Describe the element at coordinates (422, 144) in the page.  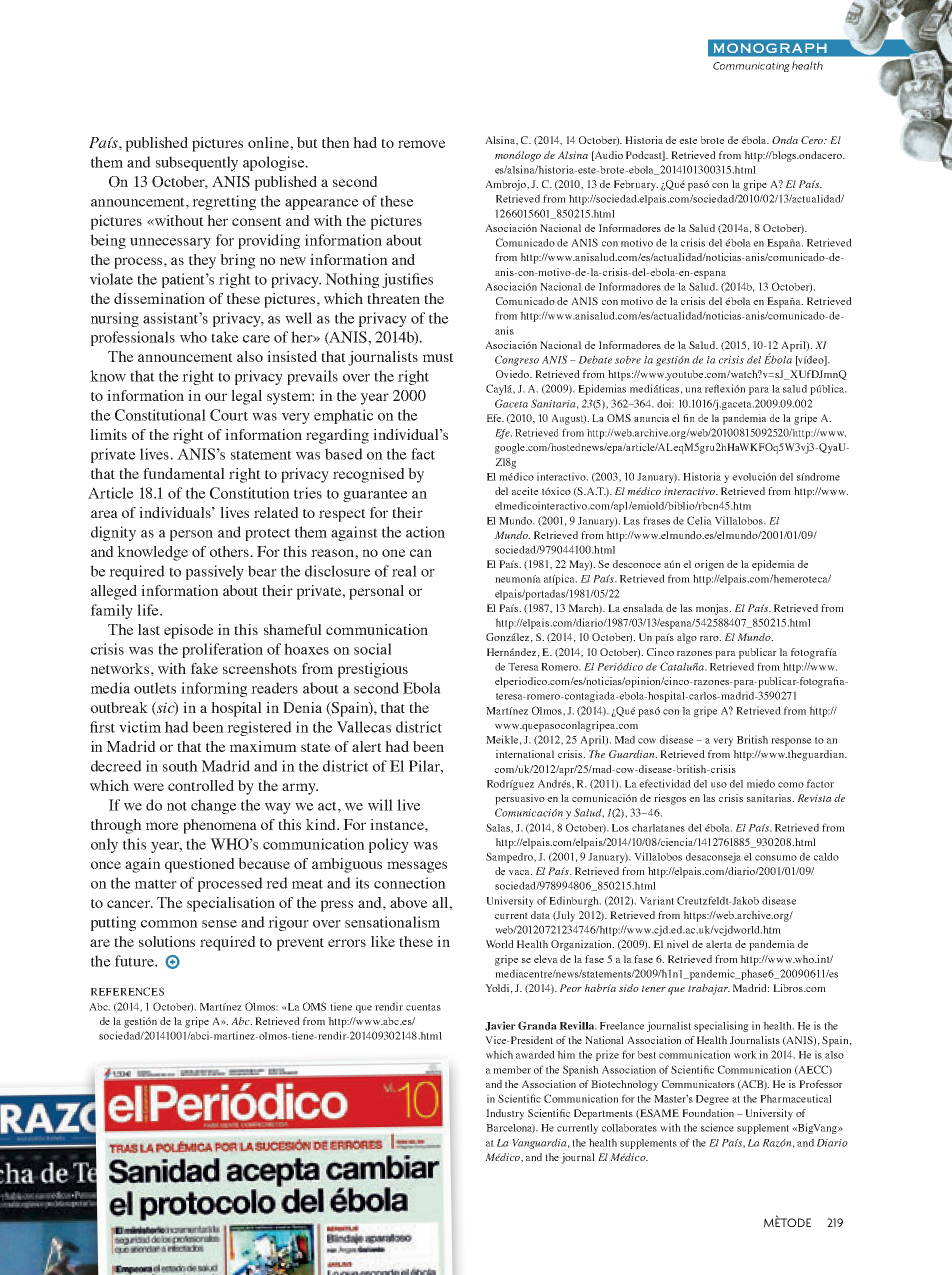
I see `remove` at that location.
